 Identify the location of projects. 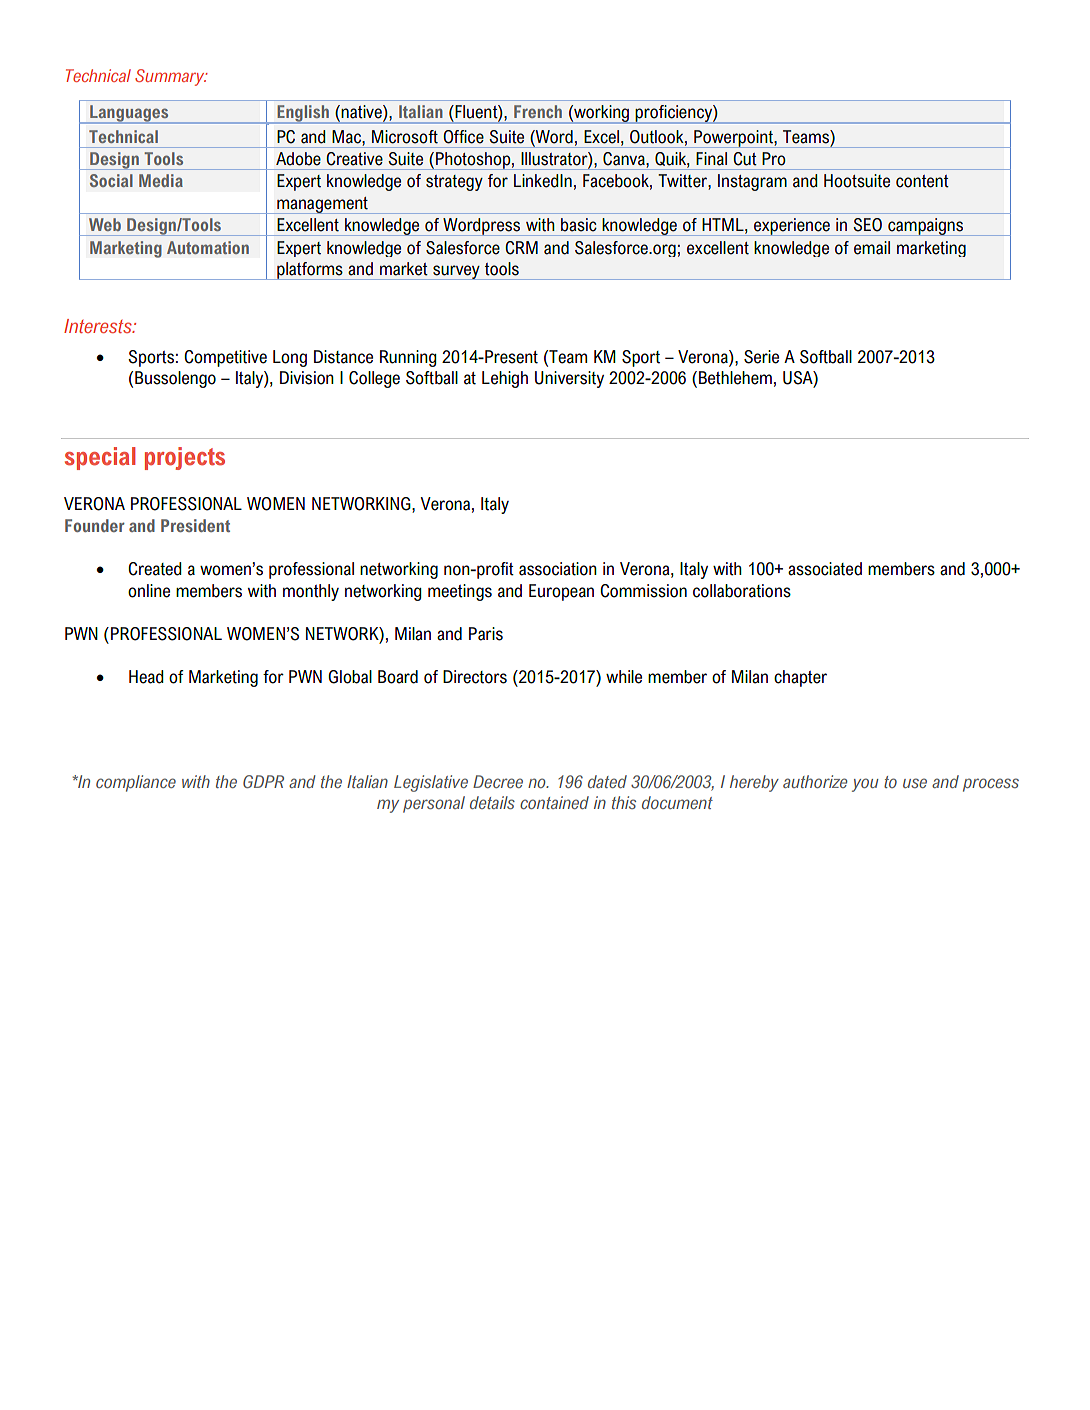
(185, 458).
